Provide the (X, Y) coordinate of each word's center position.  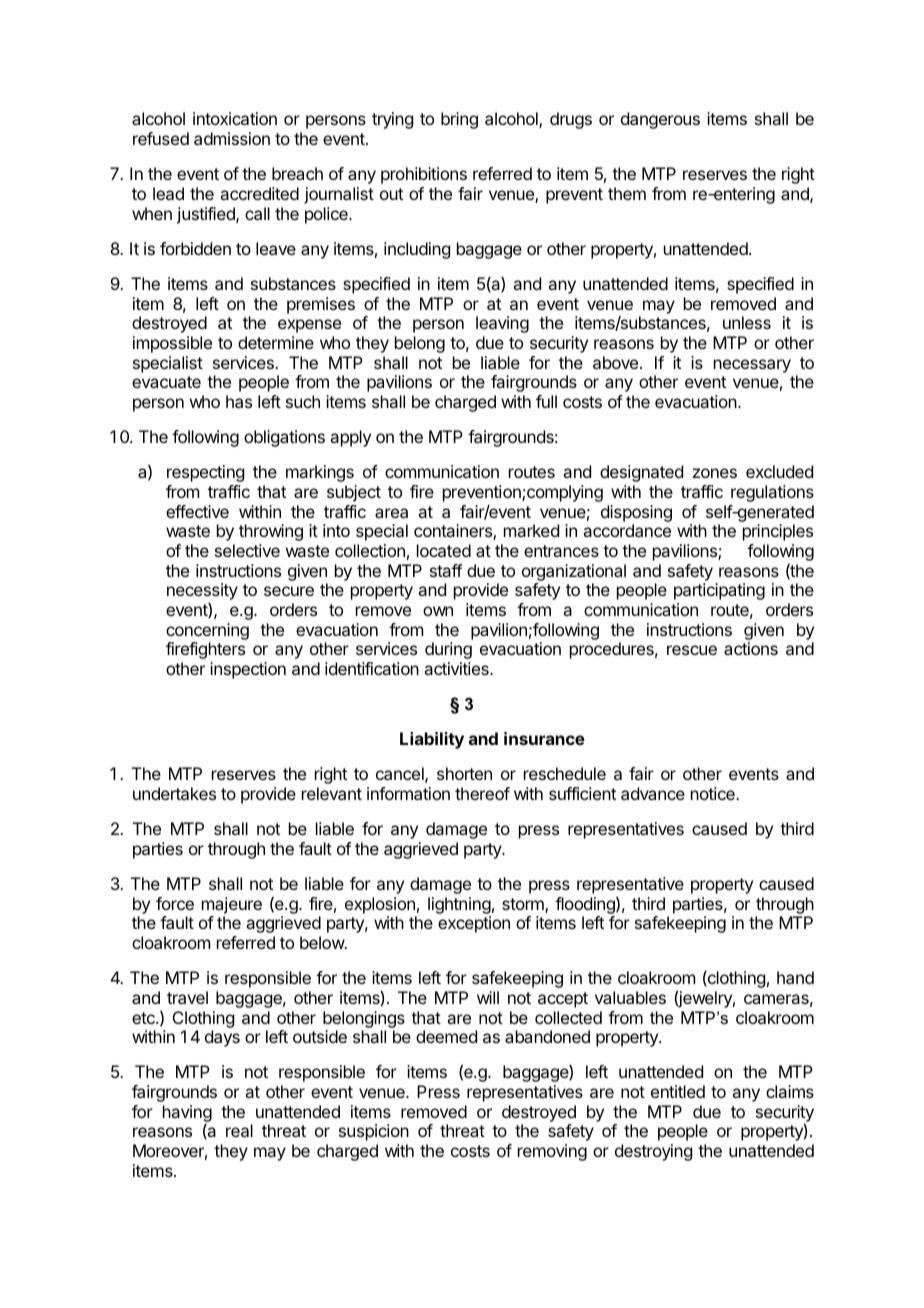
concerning (207, 631)
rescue (692, 650)
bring (459, 120)
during (448, 650)
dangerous (660, 120)
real (239, 1130)
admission (232, 138)
